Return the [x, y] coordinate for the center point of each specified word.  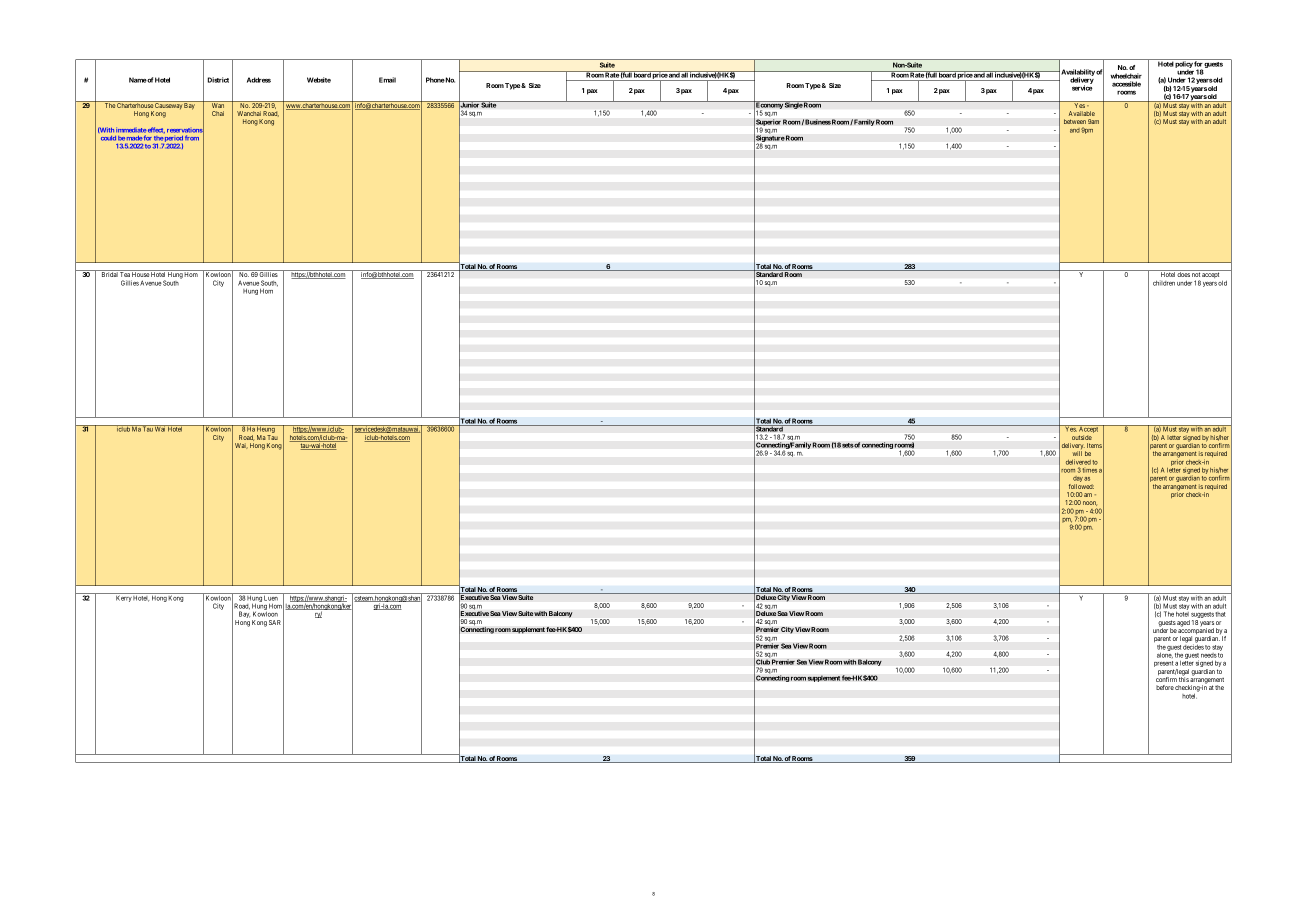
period [173, 140]
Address [259, 80]
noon [1090, 503]
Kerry [124, 598]
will [1077, 453]
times [1089, 470]
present [1164, 665]
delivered [1078, 462]
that [1220, 614]
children [1164, 283]
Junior [469, 105]
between [1075, 121]
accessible [1126, 84]
